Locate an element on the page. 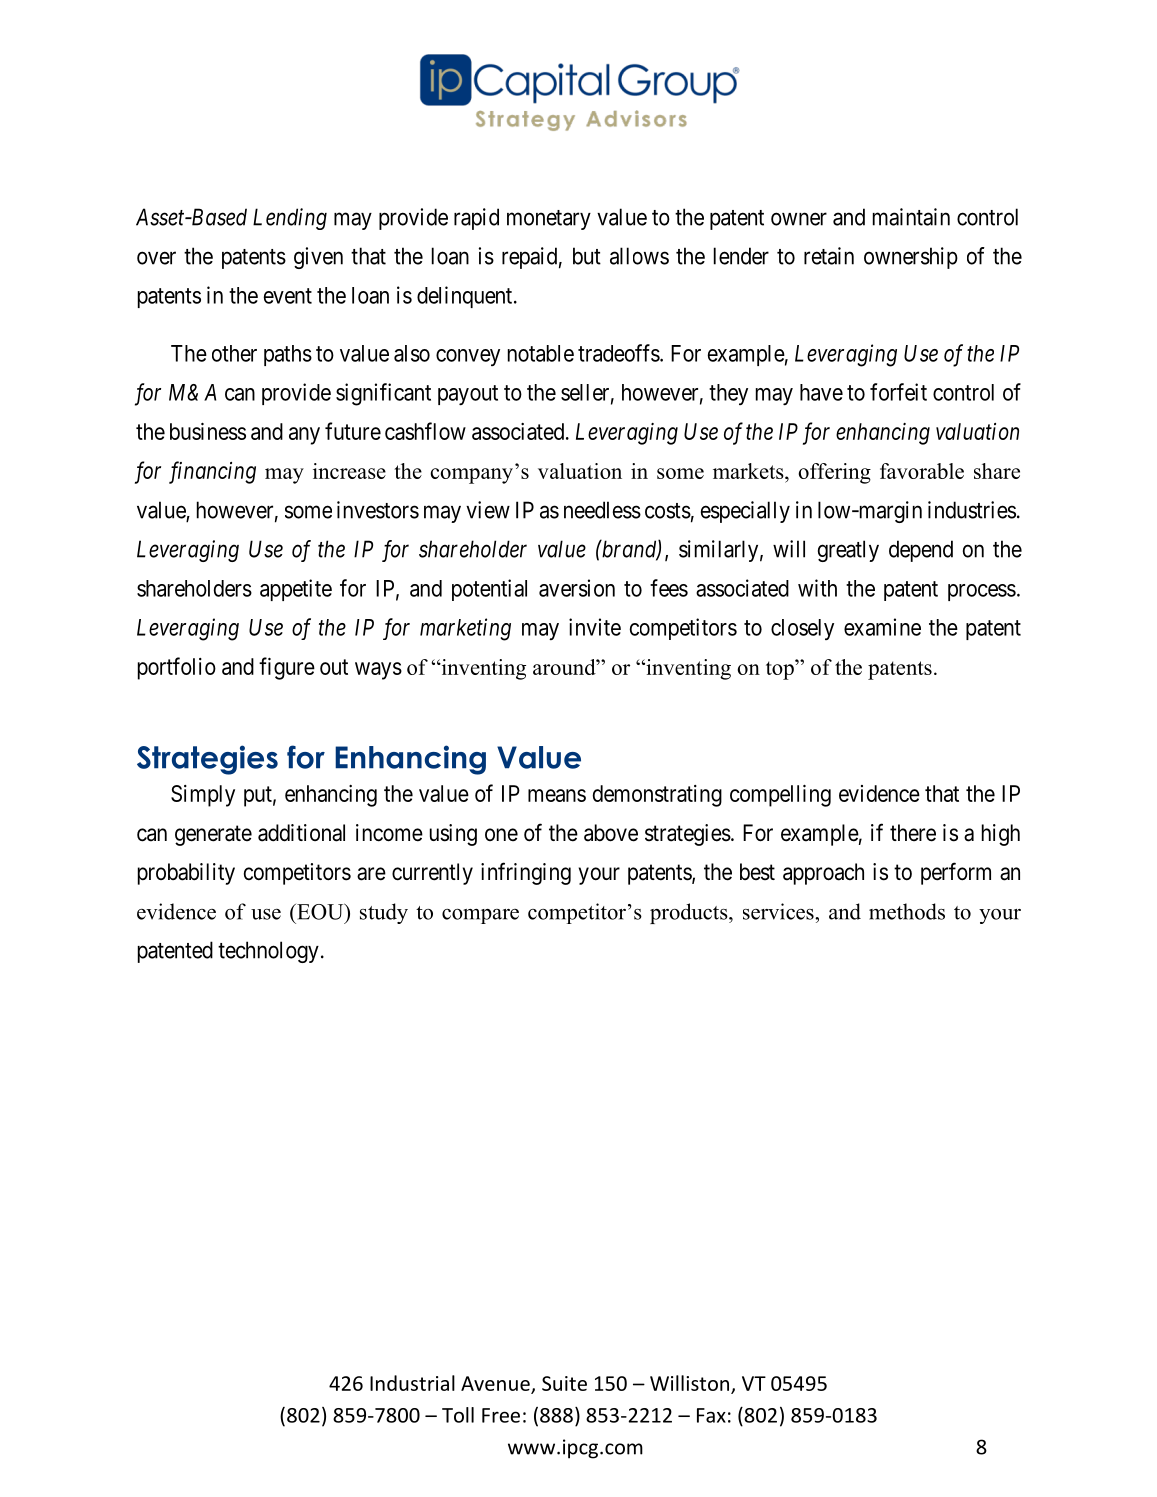 This image has width=1157, height=1497. depend is located at coordinates (921, 551).
